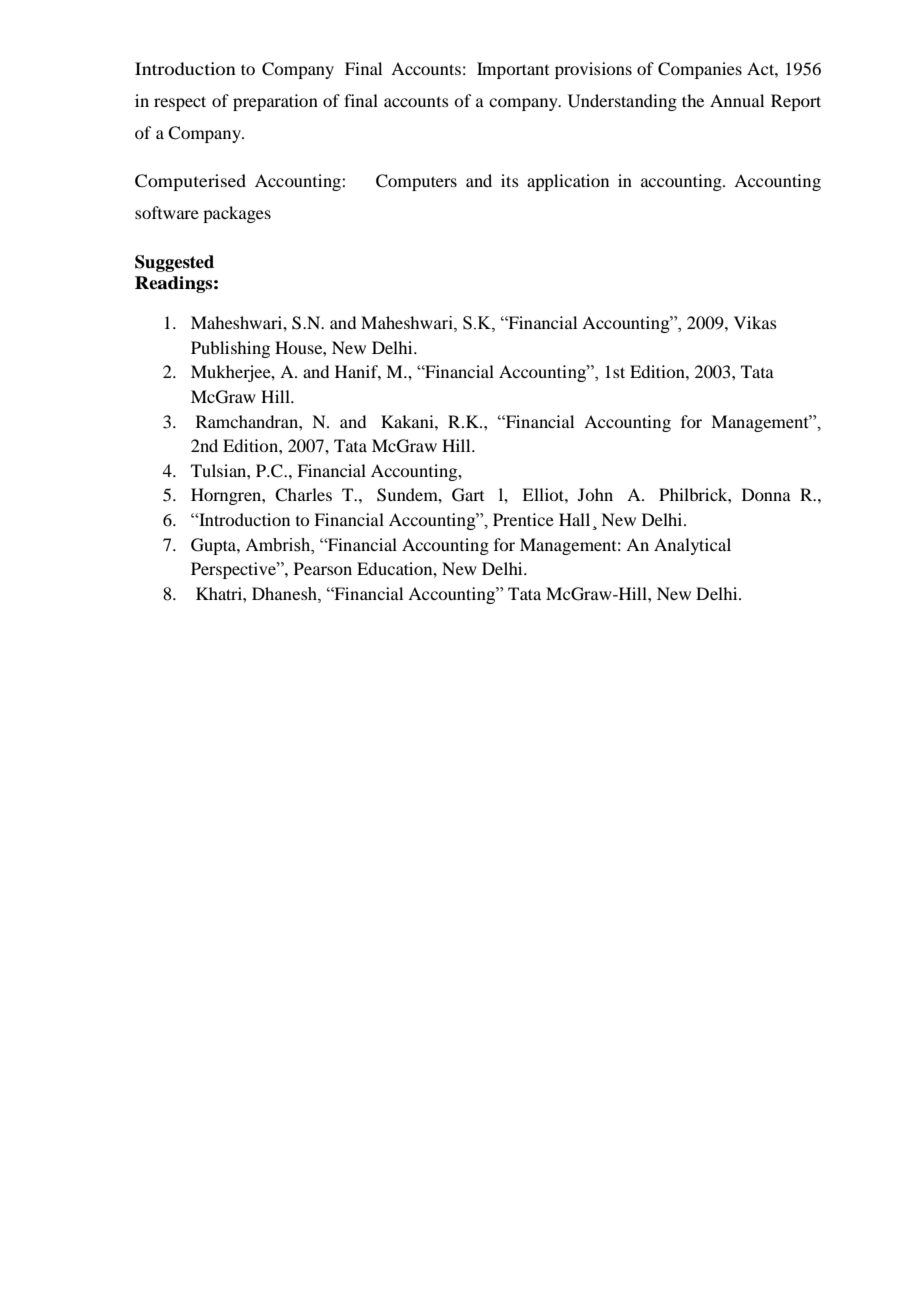 This page has width=924, height=1307. What do you see at coordinates (766, 494) in the page?
I see `Donna` at bounding box center [766, 494].
